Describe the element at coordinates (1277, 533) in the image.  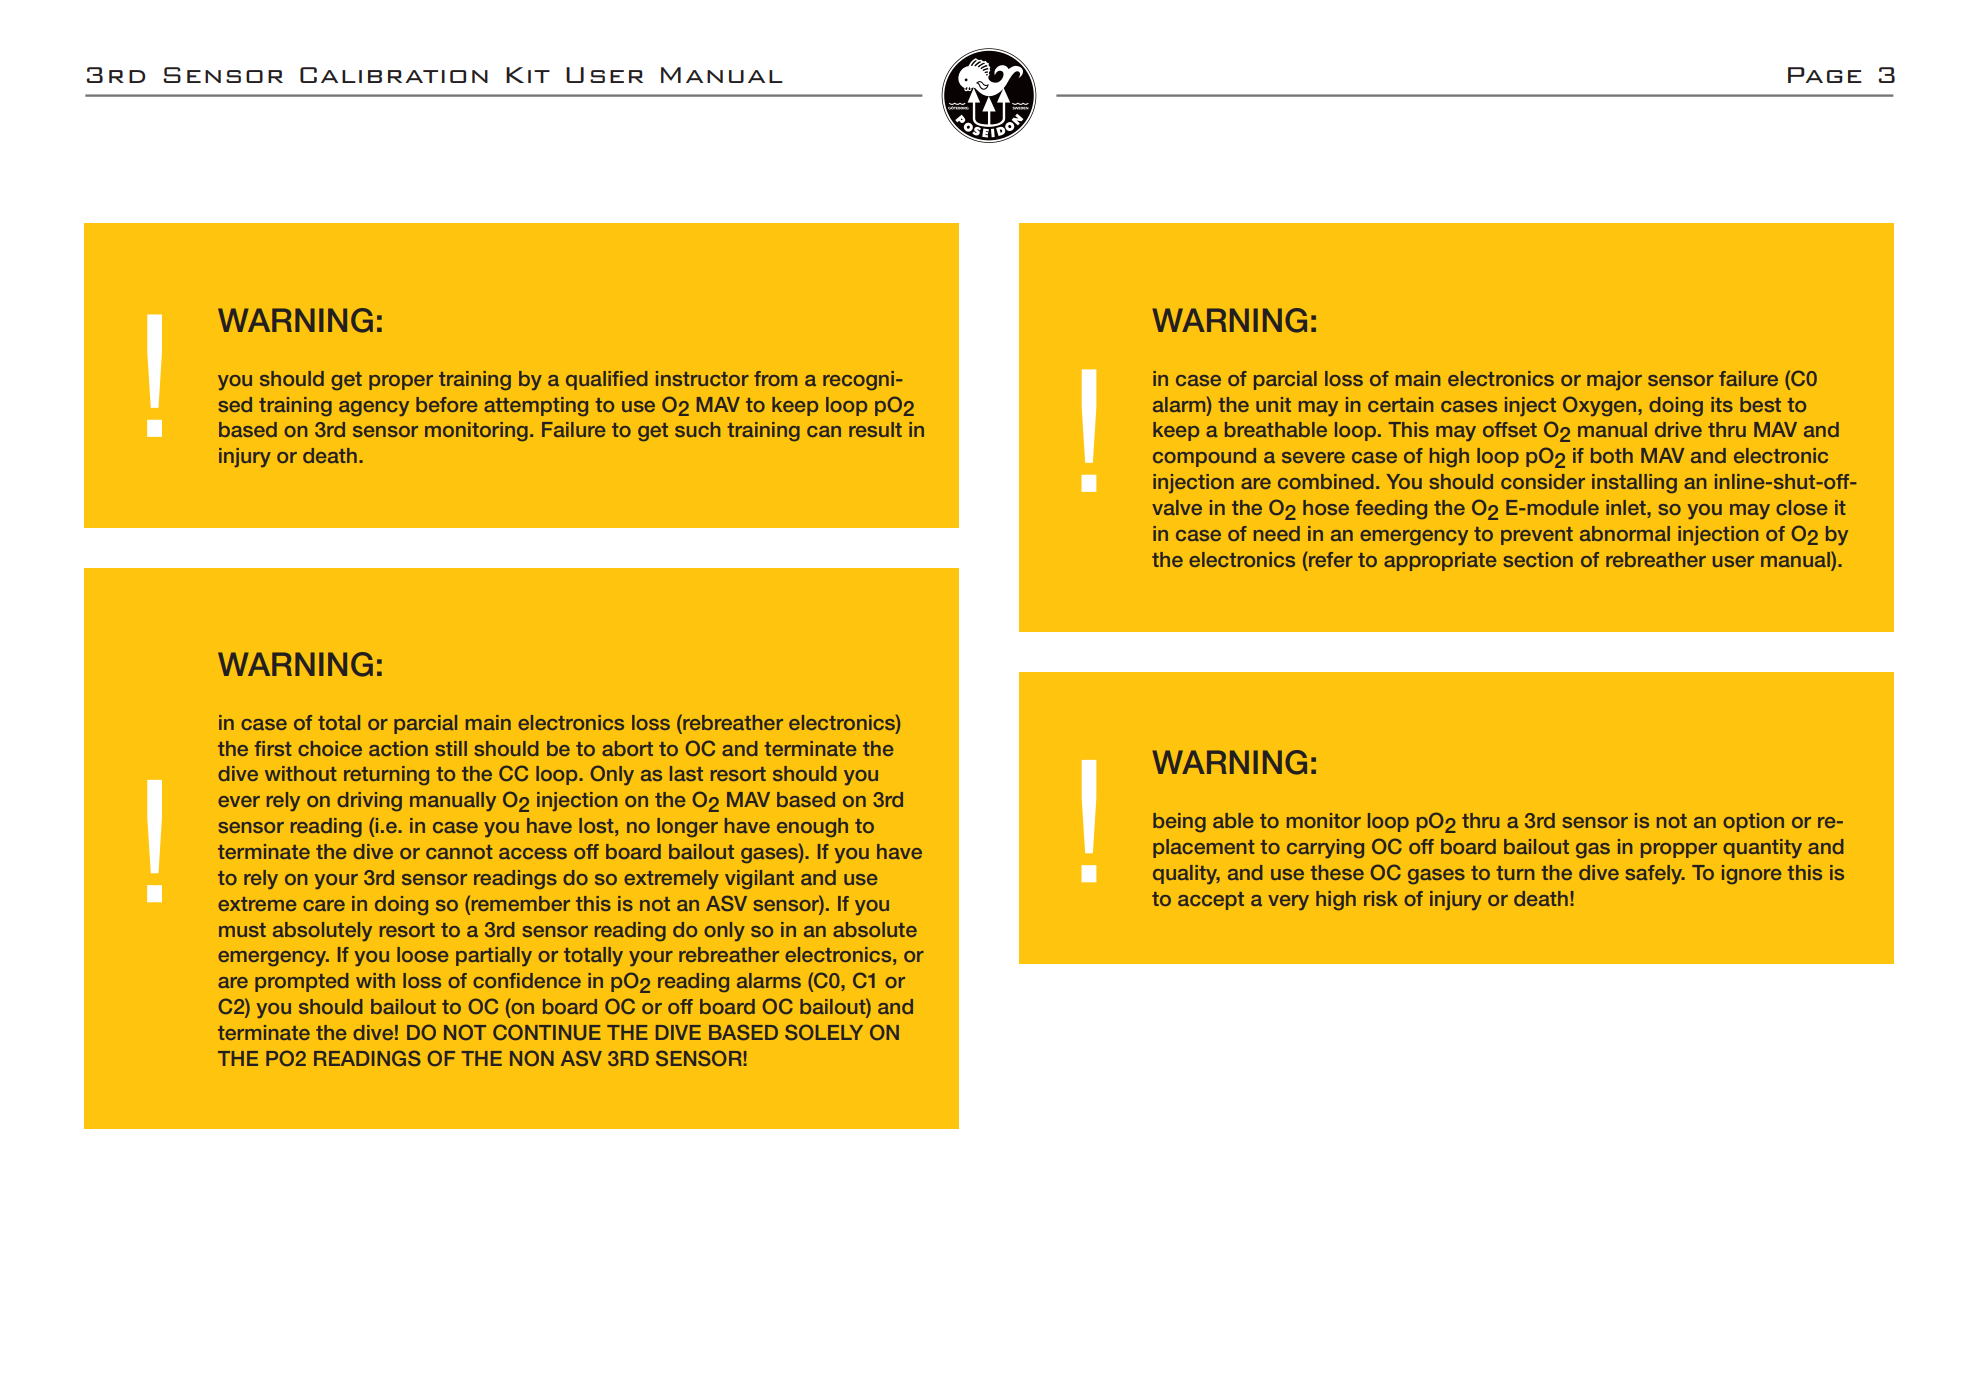
I see `need` at that location.
